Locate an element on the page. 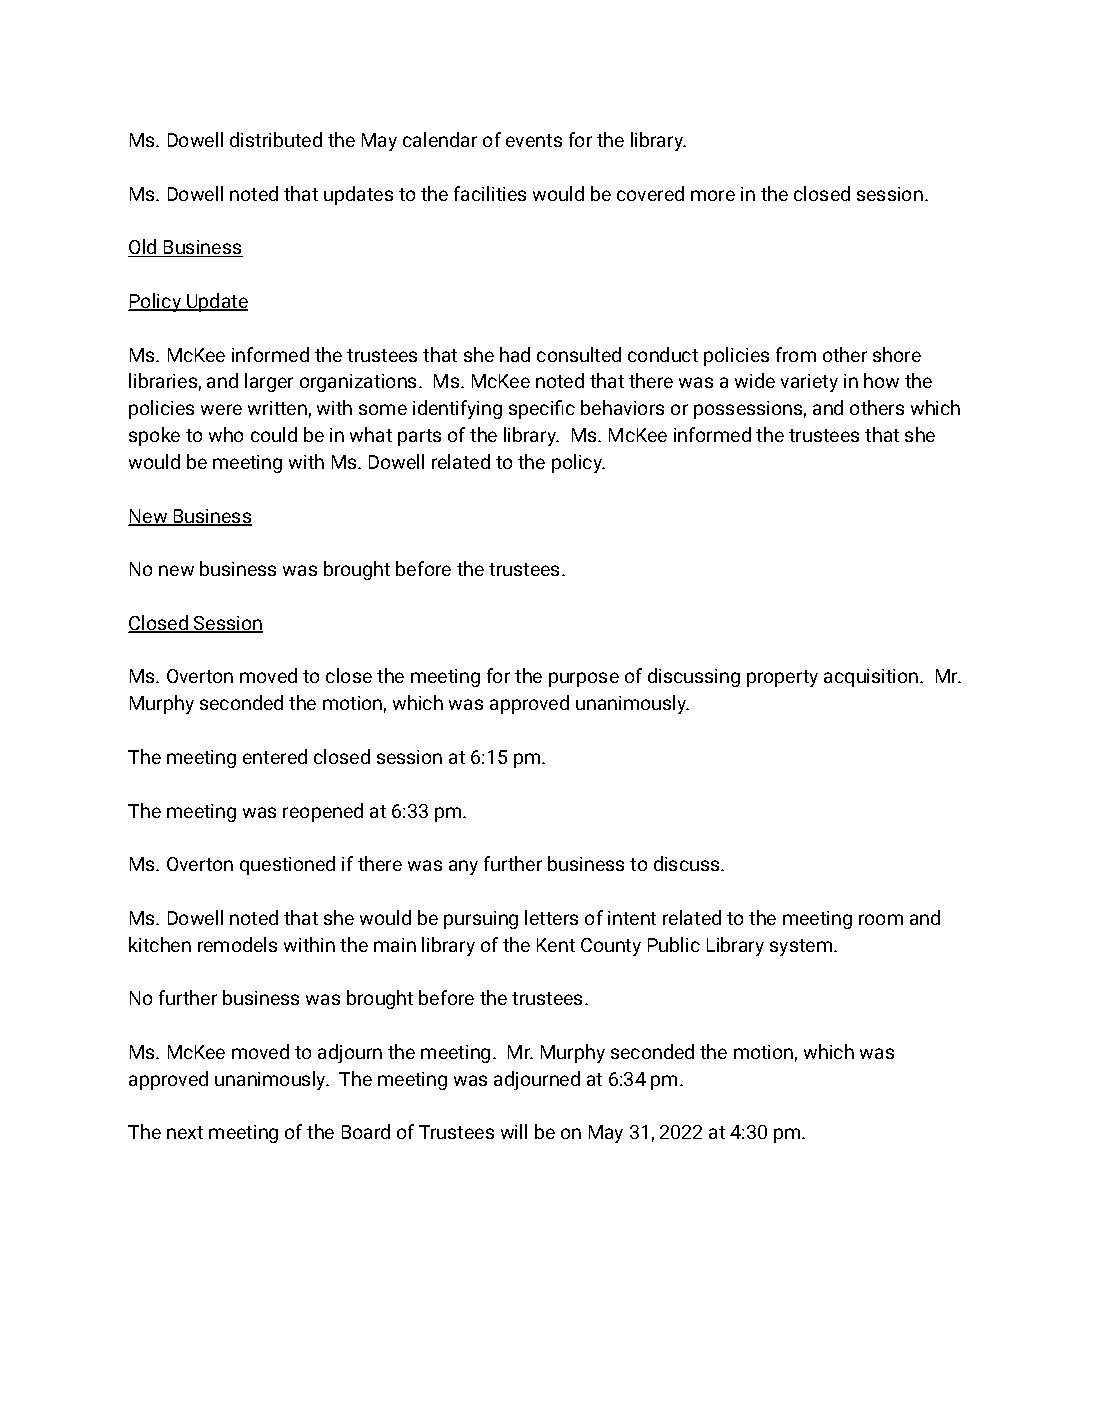 This image has width=1094, height=1416. distributed is located at coordinates (276, 139).
